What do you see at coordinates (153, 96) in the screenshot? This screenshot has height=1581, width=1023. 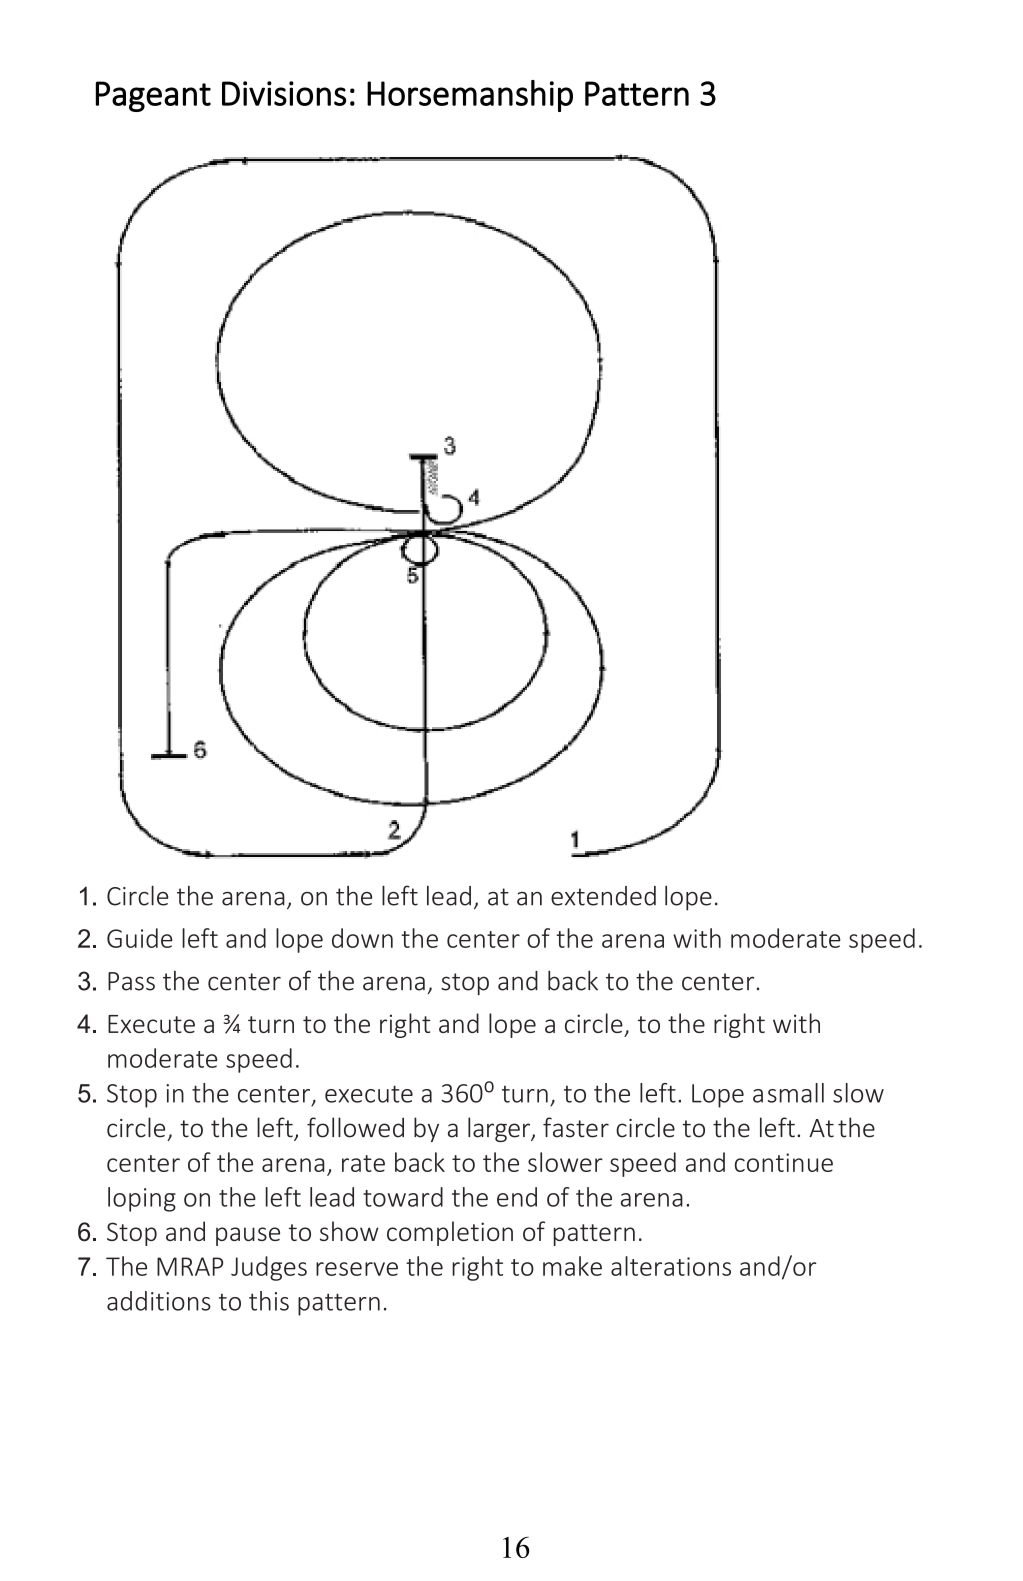 I see `Pageant` at bounding box center [153, 96].
